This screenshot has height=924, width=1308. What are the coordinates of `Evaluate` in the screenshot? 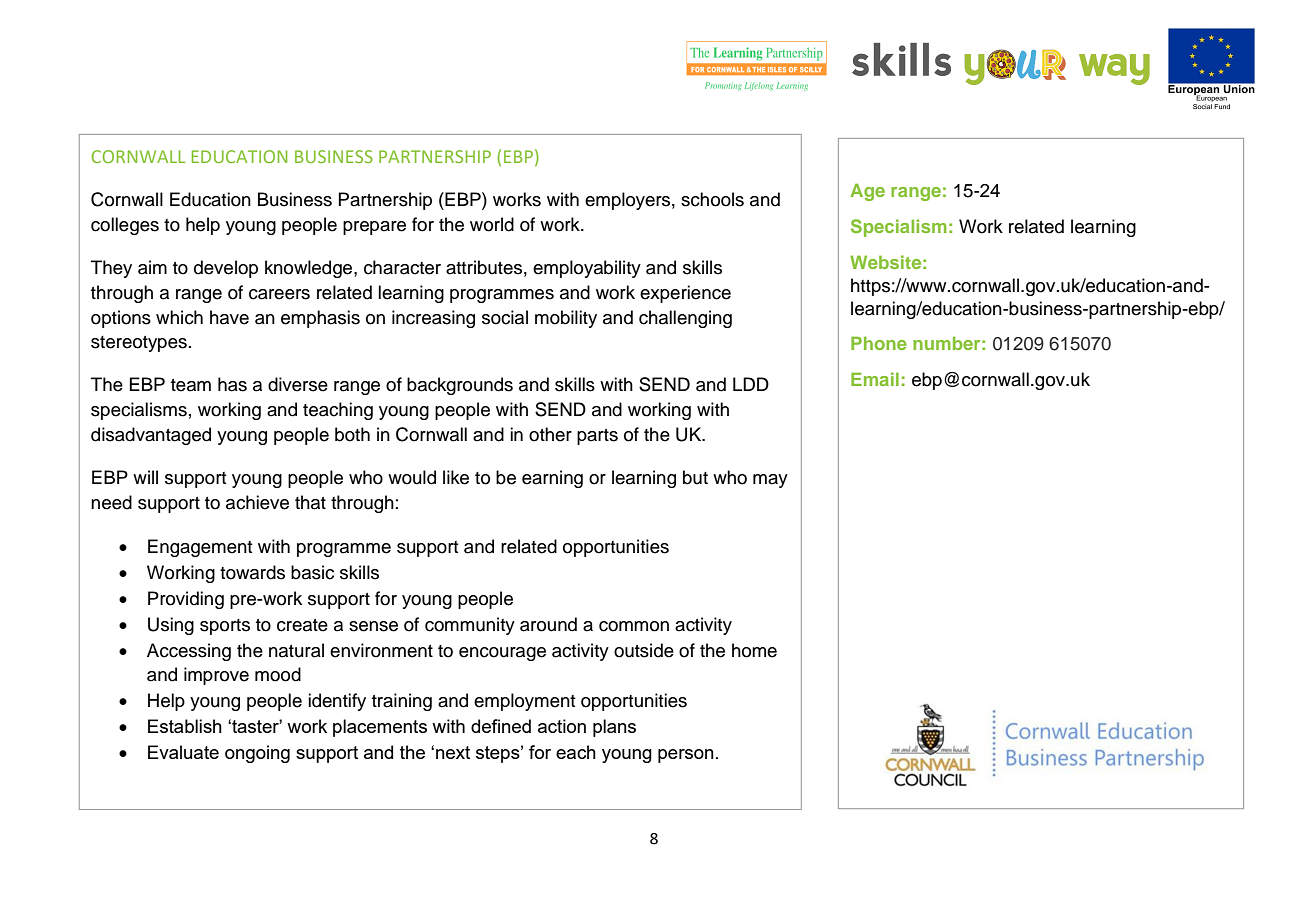 It's located at (183, 752).
